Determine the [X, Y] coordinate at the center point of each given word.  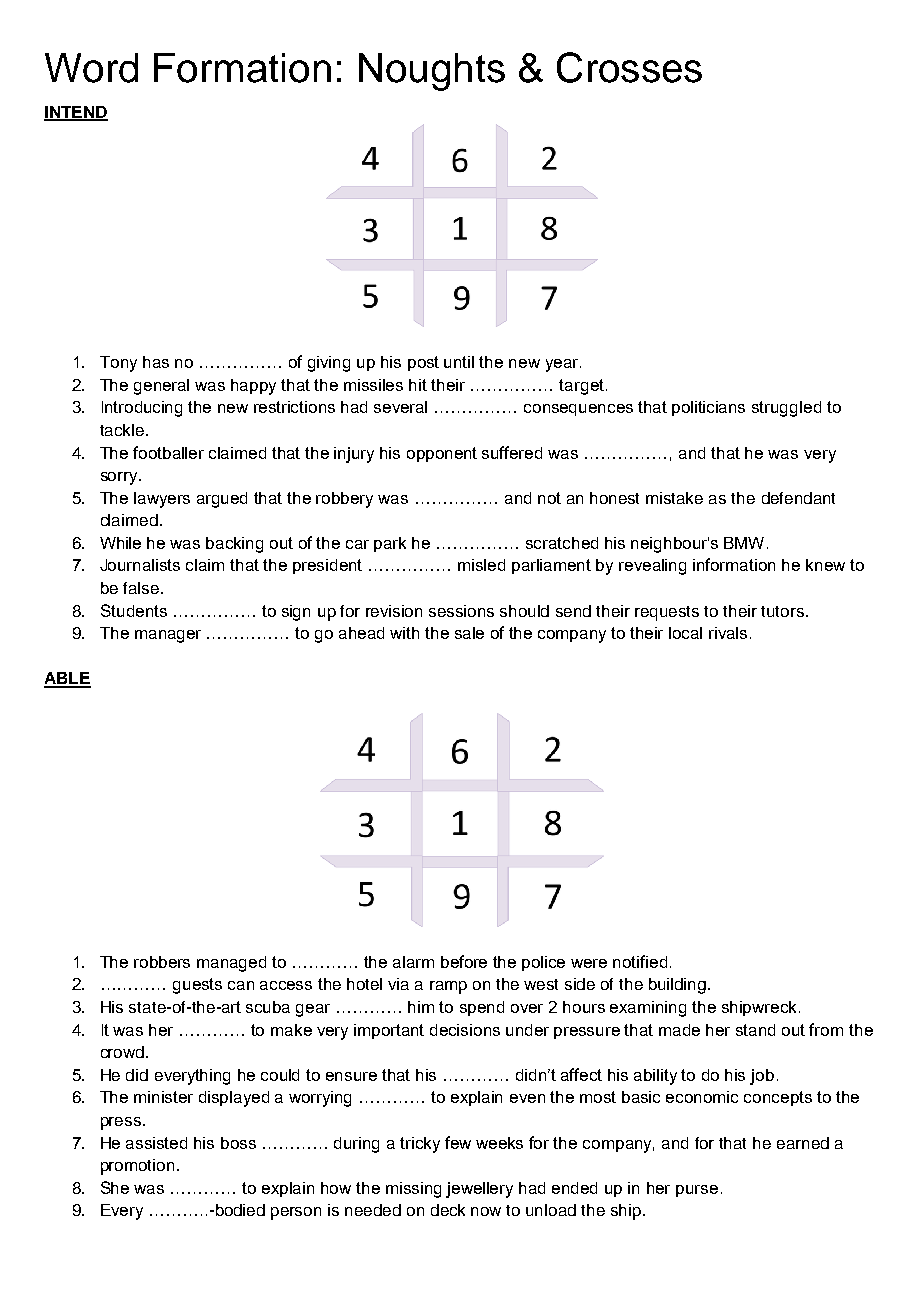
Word [91, 68]
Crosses [629, 67]
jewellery [479, 1190]
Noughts [432, 72]
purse [697, 1191]
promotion [137, 1167]
